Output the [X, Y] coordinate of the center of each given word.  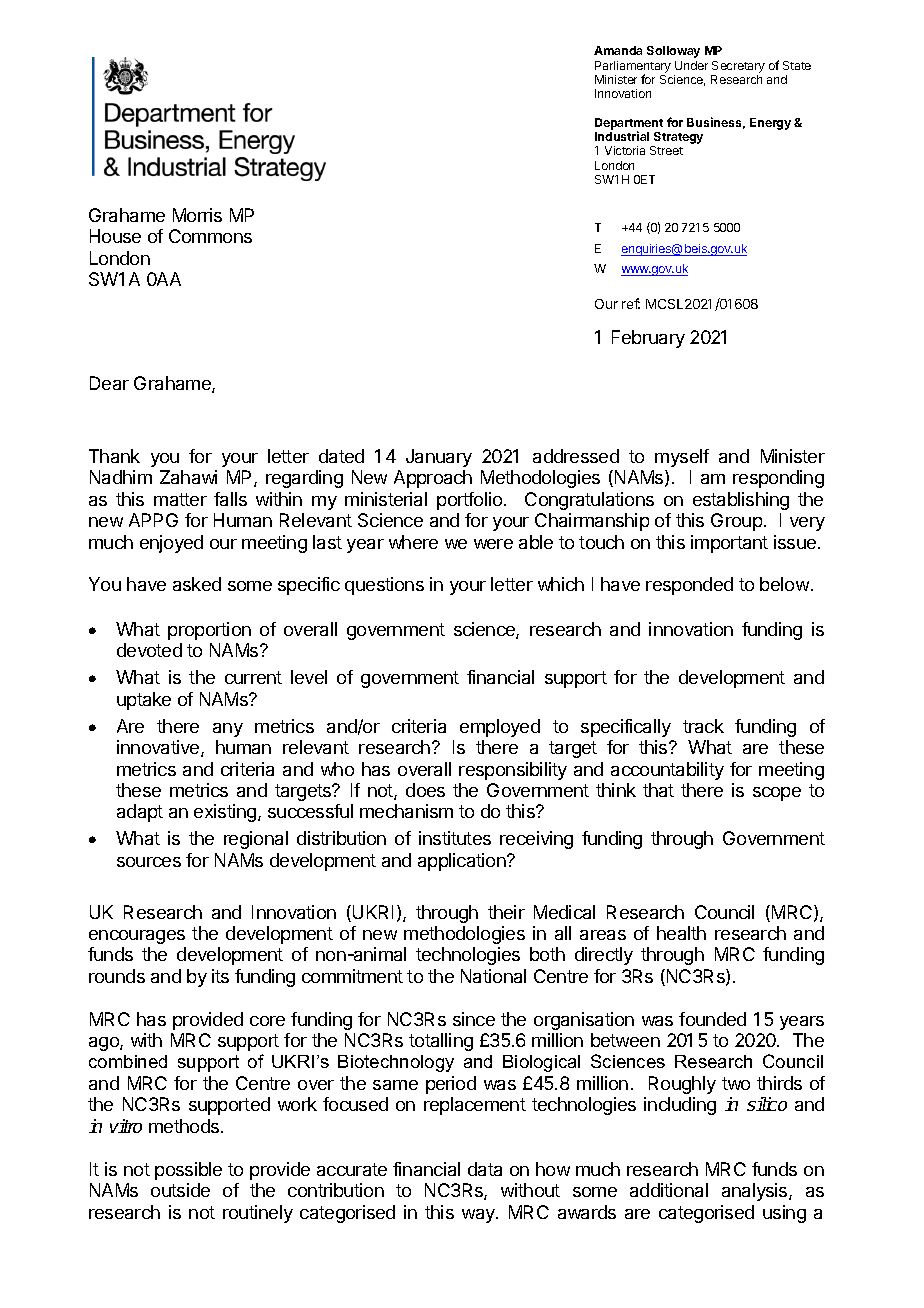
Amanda [618, 50]
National [493, 976]
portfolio [471, 501]
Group [736, 522]
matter [180, 499]
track [703, 726]
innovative [159, 748]
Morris [197, 215]
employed [500, 728]
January [439, 458]
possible [188, 1171]
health [681, 933]
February [648, 339]
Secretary [738, 67]
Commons [210, 236]
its [220, 976]
